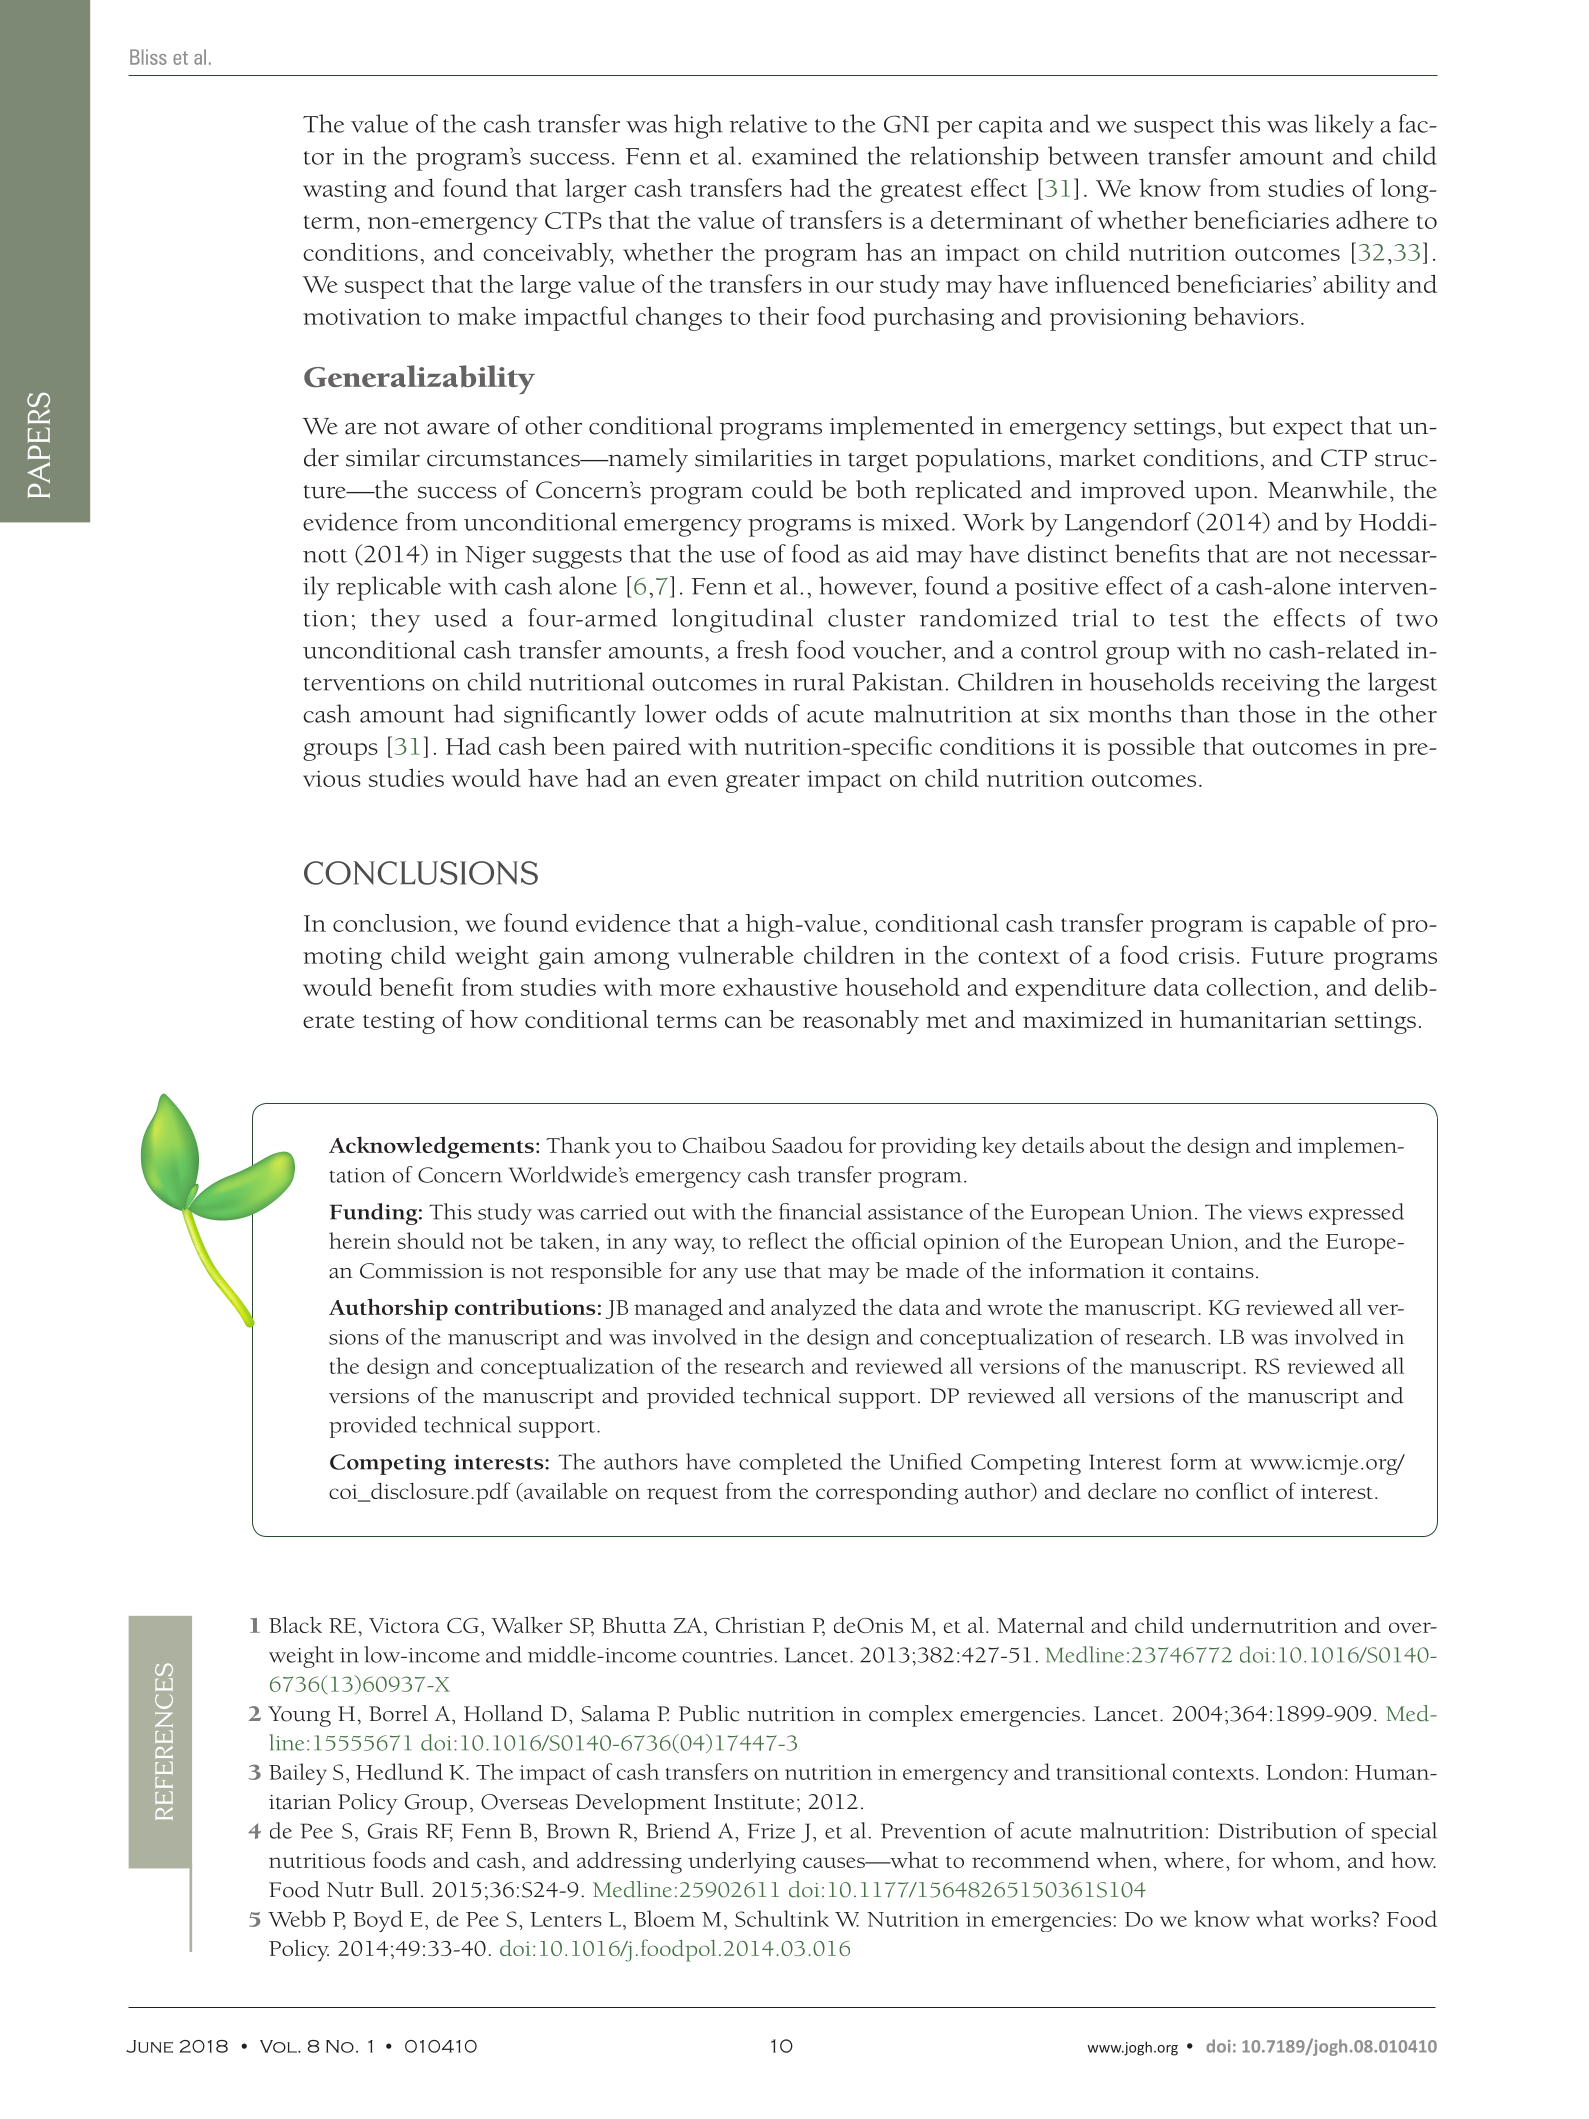  I want to click on upon, so click(1223, 496).
